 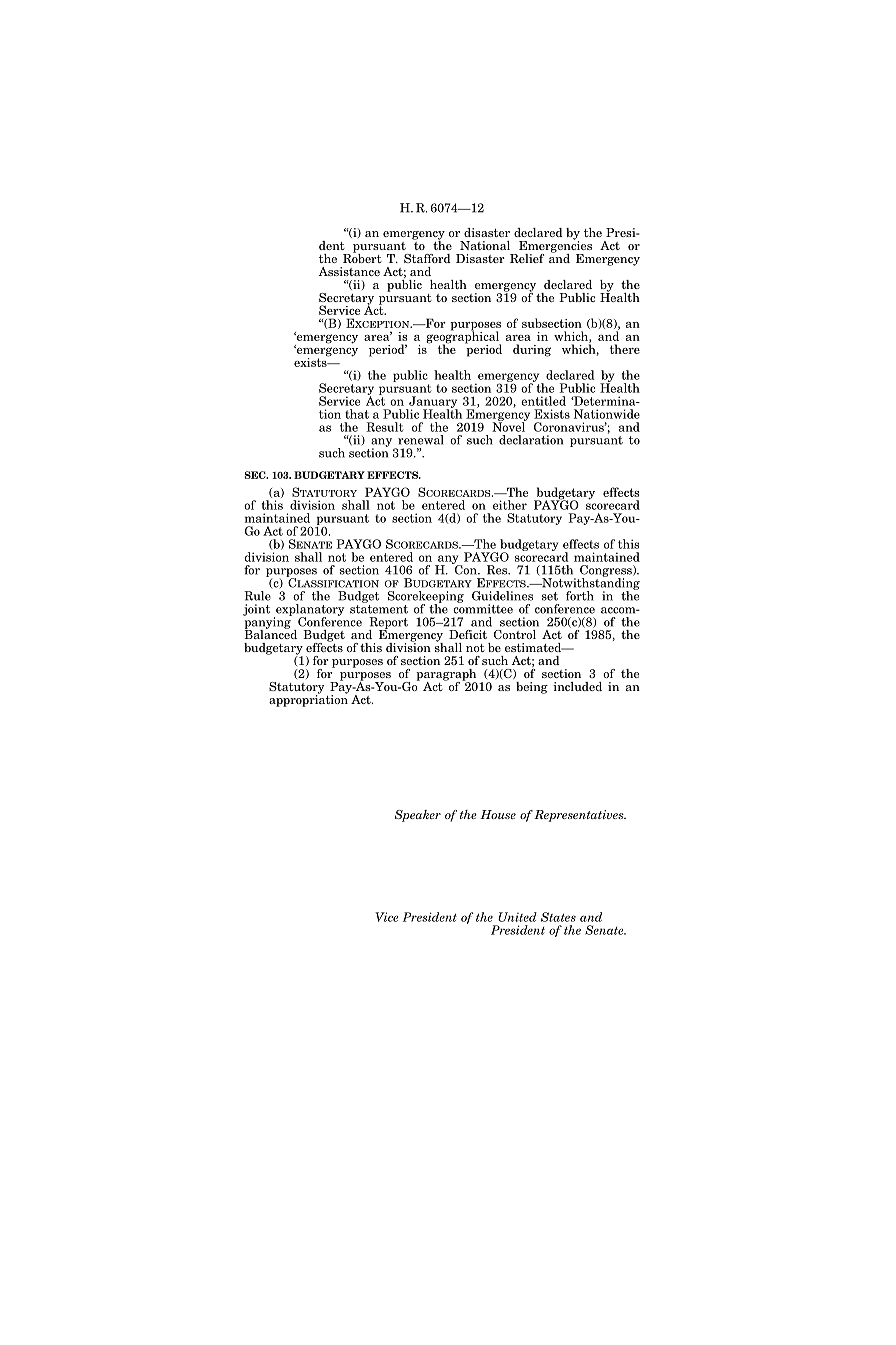 I want to click on States, so click(x=558, y=917).
